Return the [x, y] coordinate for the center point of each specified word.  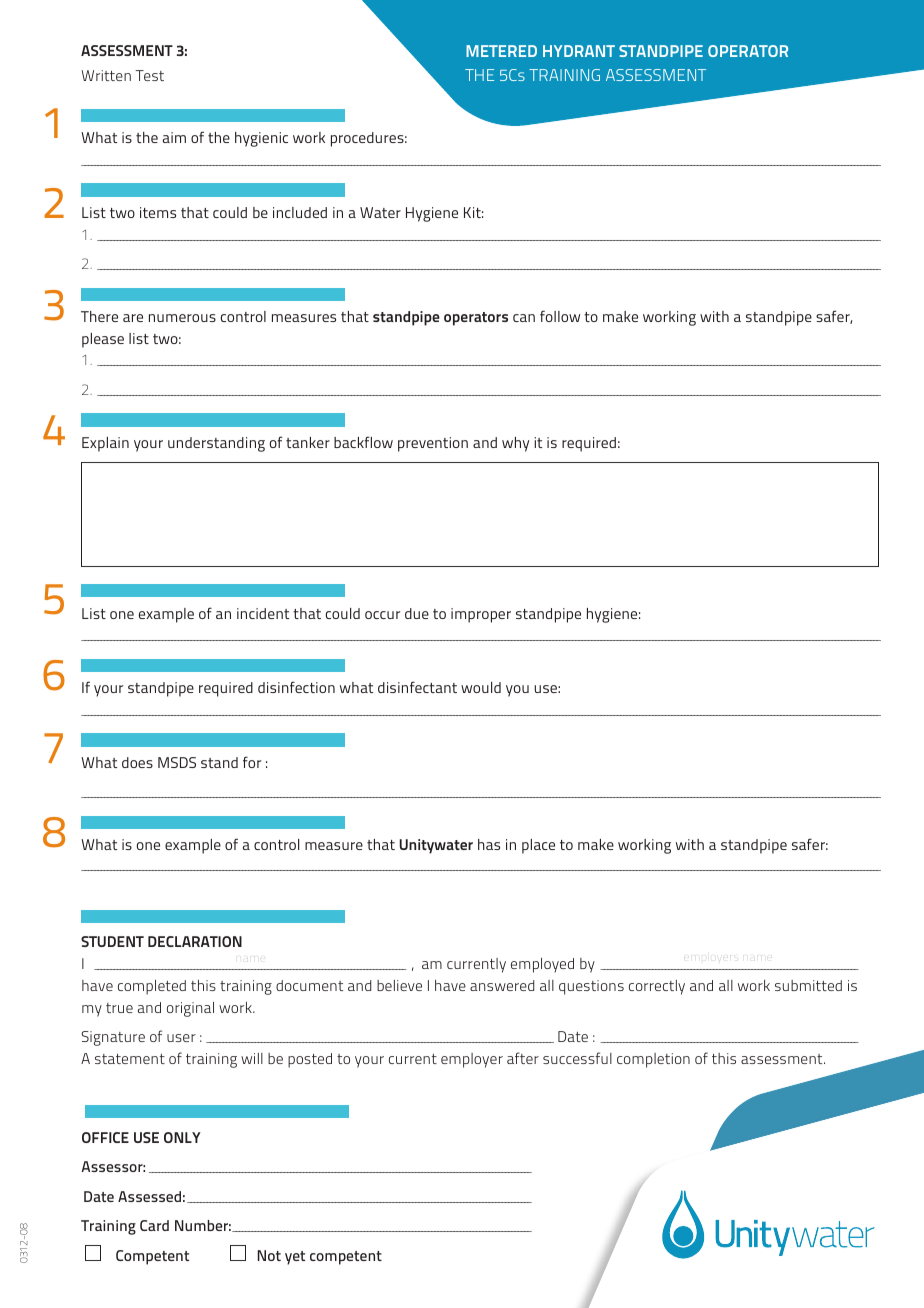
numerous [182, 318]
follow [560, 316]
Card [154, 1225]
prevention [433, 444]
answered [502, 985]
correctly [657, 987]
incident [263, 613]
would [481, 687]
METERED [501, 51]
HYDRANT [579, 51]
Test [149, 75]
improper [481, 615]
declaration [195, 941]
